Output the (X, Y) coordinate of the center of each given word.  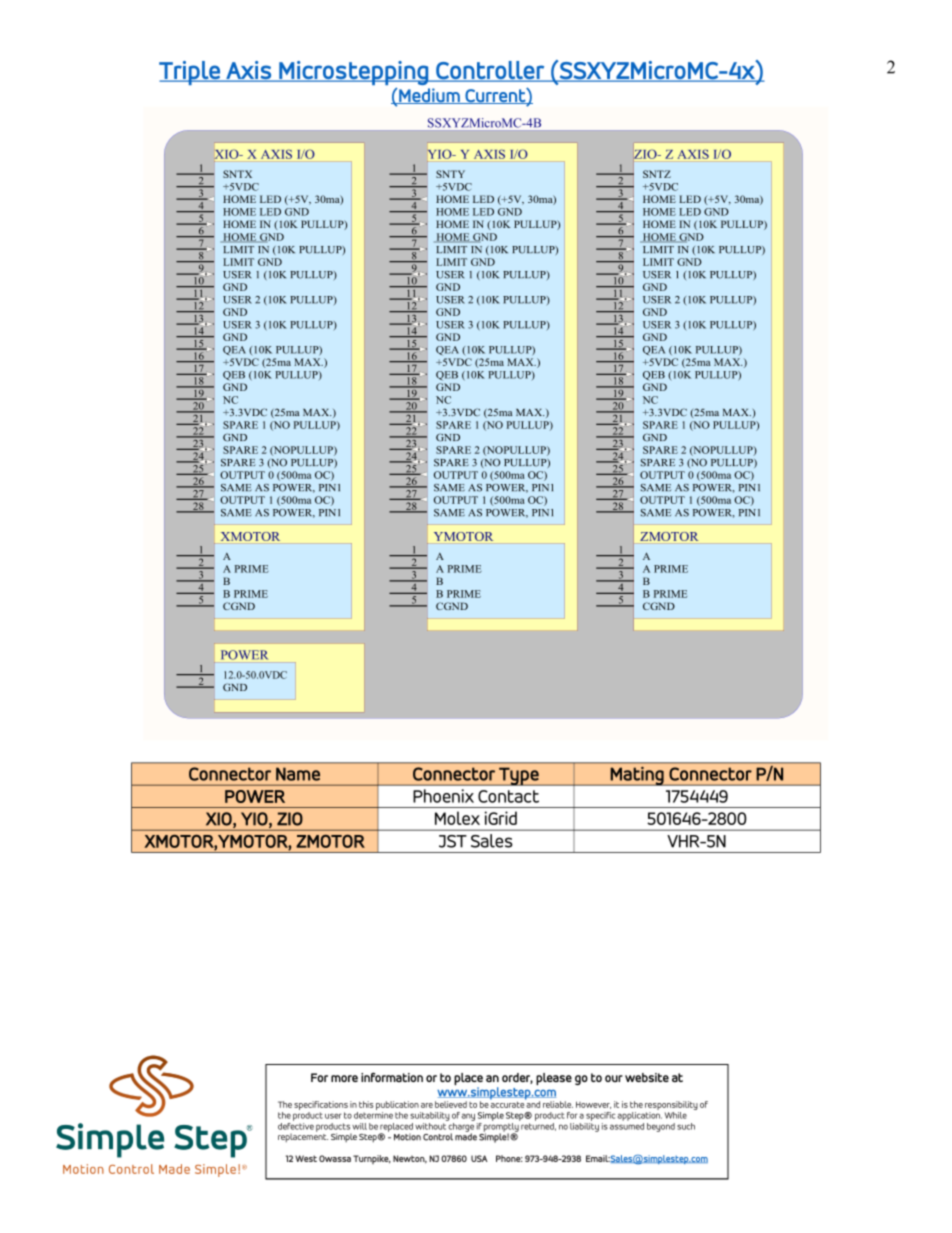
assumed (627, 1125)
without (431, 1125)
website (647, 1077)
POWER (255, 796)
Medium (429, 96)
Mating (637, 776)
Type (519, 776)
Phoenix (443, 796)
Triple (190, 73)
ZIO (290, 819)
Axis (248, 71)
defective (296, 1125)
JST (453, 841)
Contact (508, 796)
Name (298, 774)
